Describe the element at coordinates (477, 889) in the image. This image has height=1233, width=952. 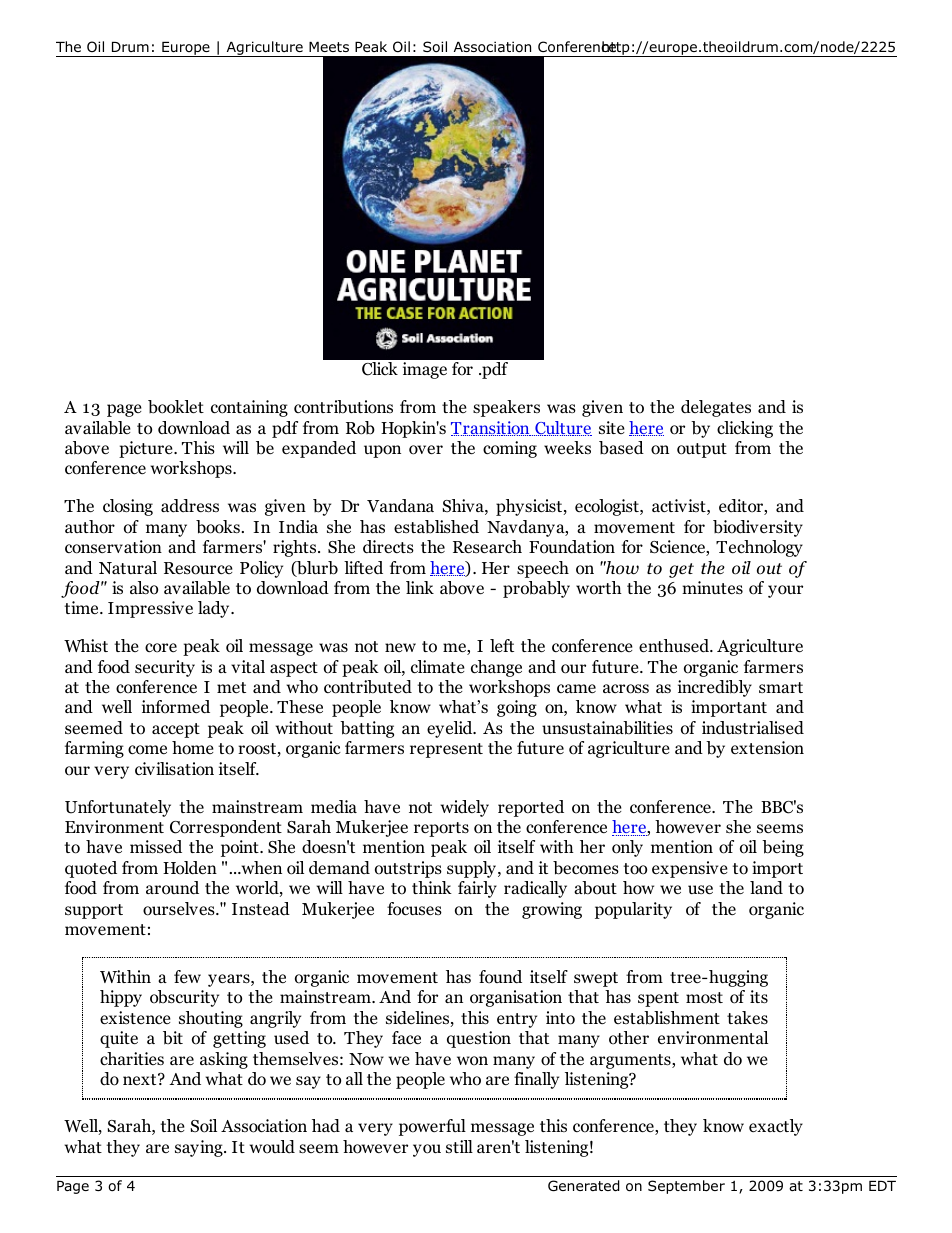
I see `fairly` at that location.
